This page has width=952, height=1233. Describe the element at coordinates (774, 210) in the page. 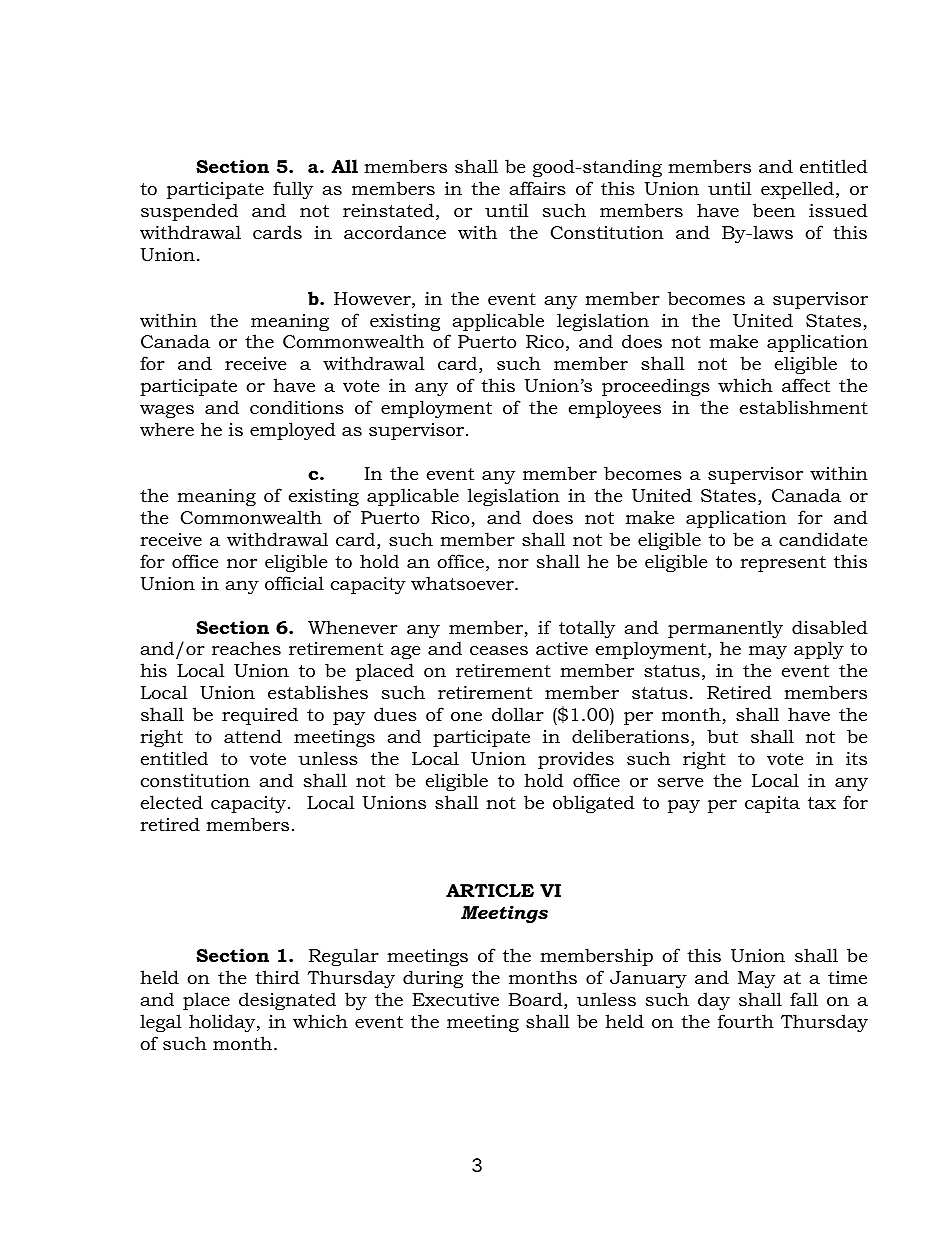

I see `been` at that location.
